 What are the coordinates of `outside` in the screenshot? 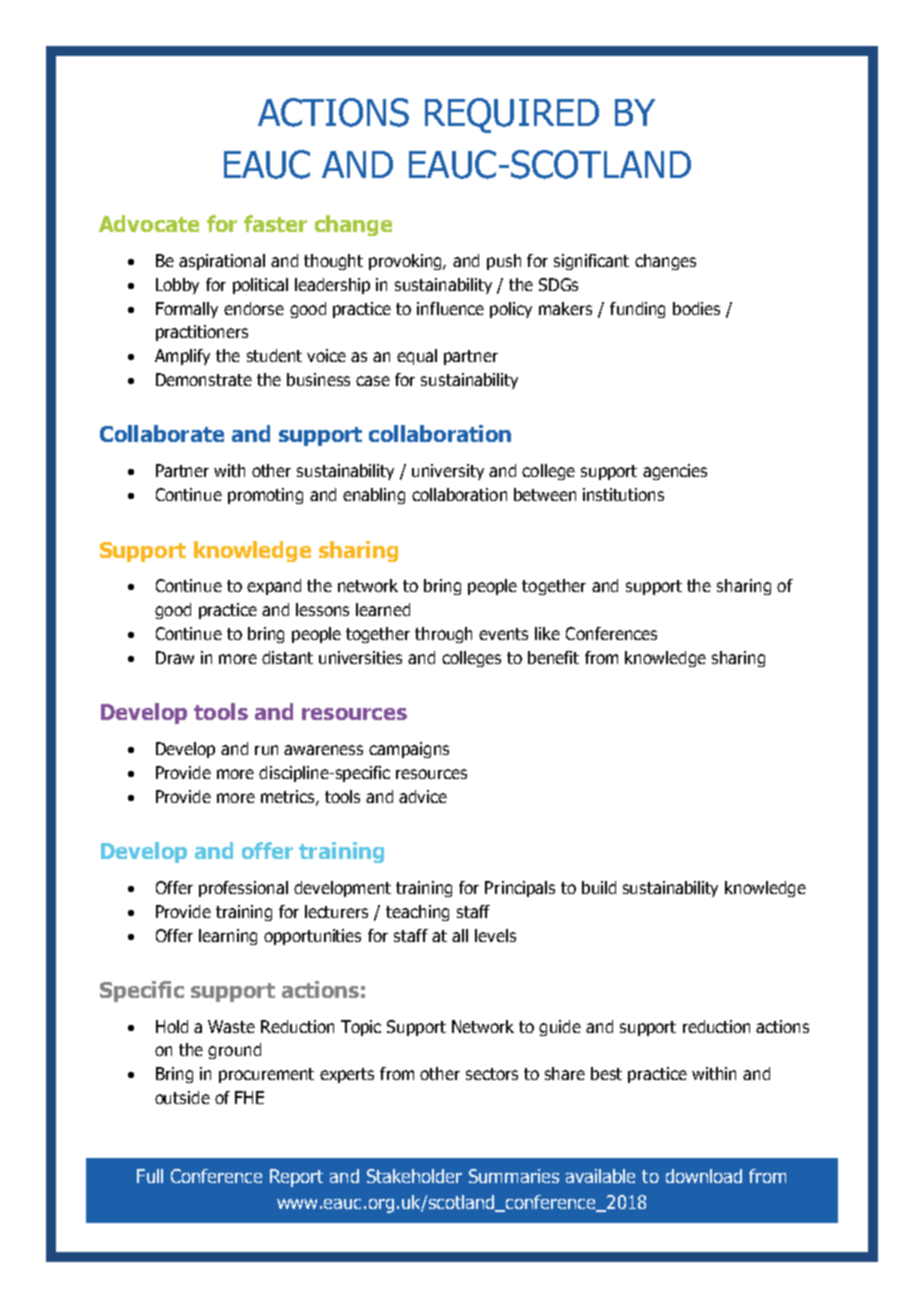 It's located at (182, 1097).
